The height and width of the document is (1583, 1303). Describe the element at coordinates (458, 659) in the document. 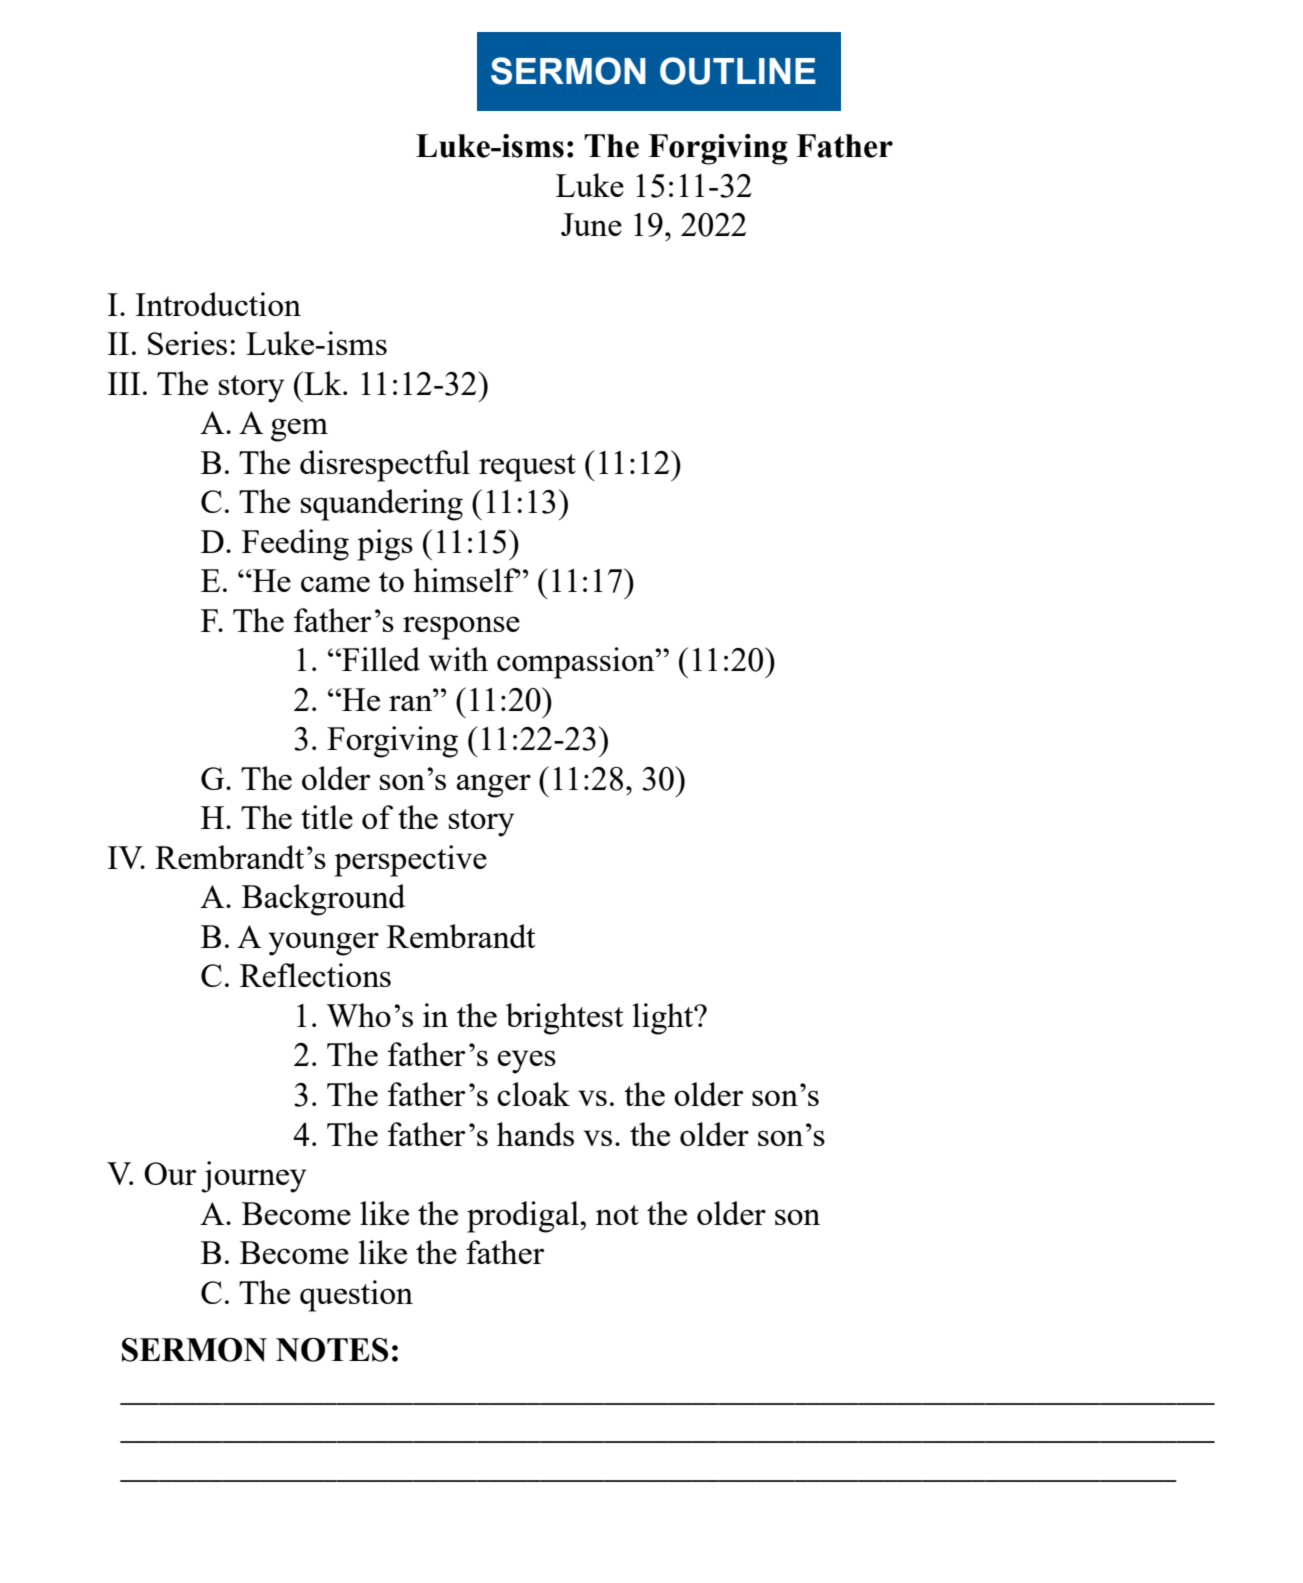

I see `with` at that location.
